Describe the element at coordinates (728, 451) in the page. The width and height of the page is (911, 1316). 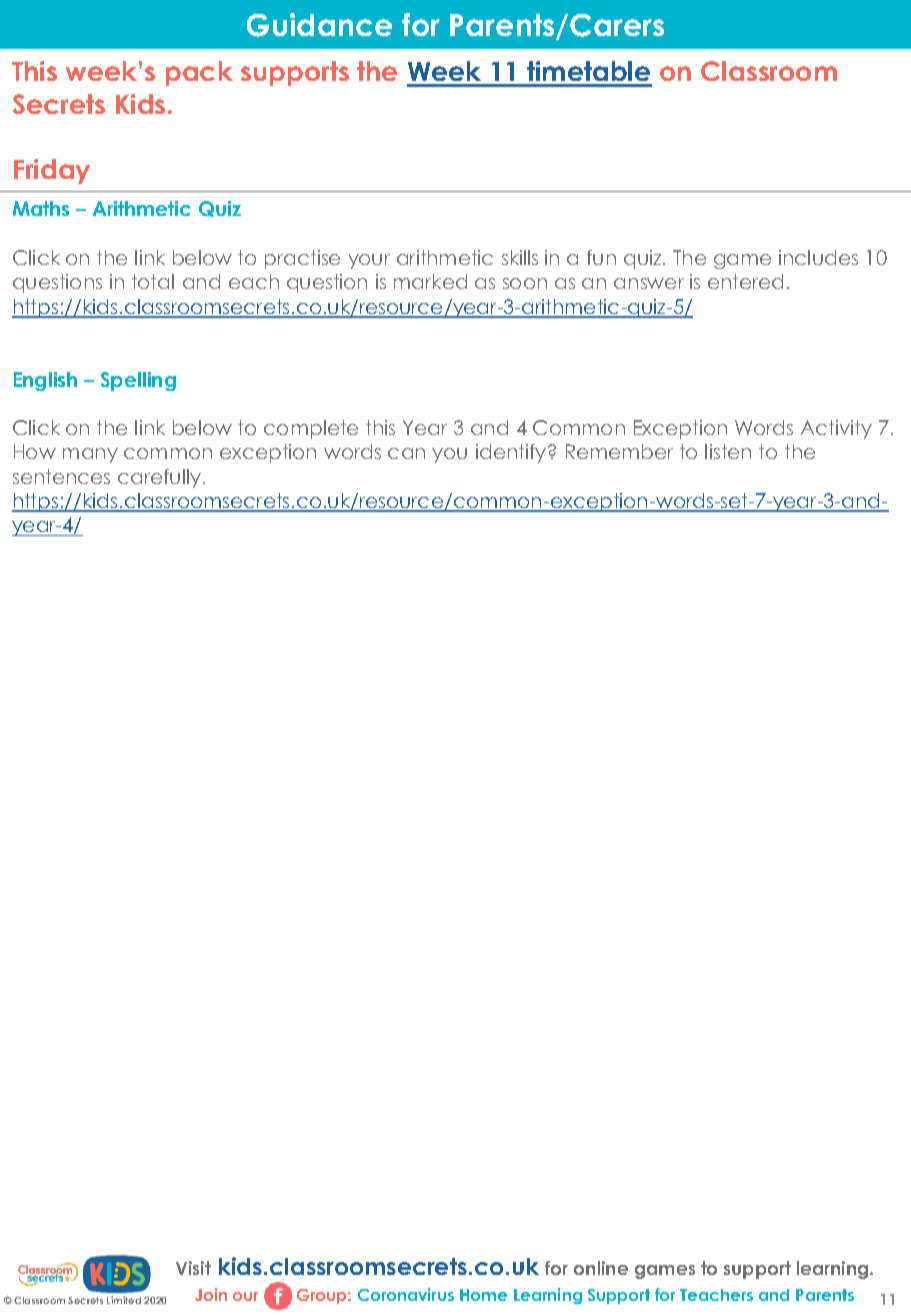
I see `listen` at that location.
